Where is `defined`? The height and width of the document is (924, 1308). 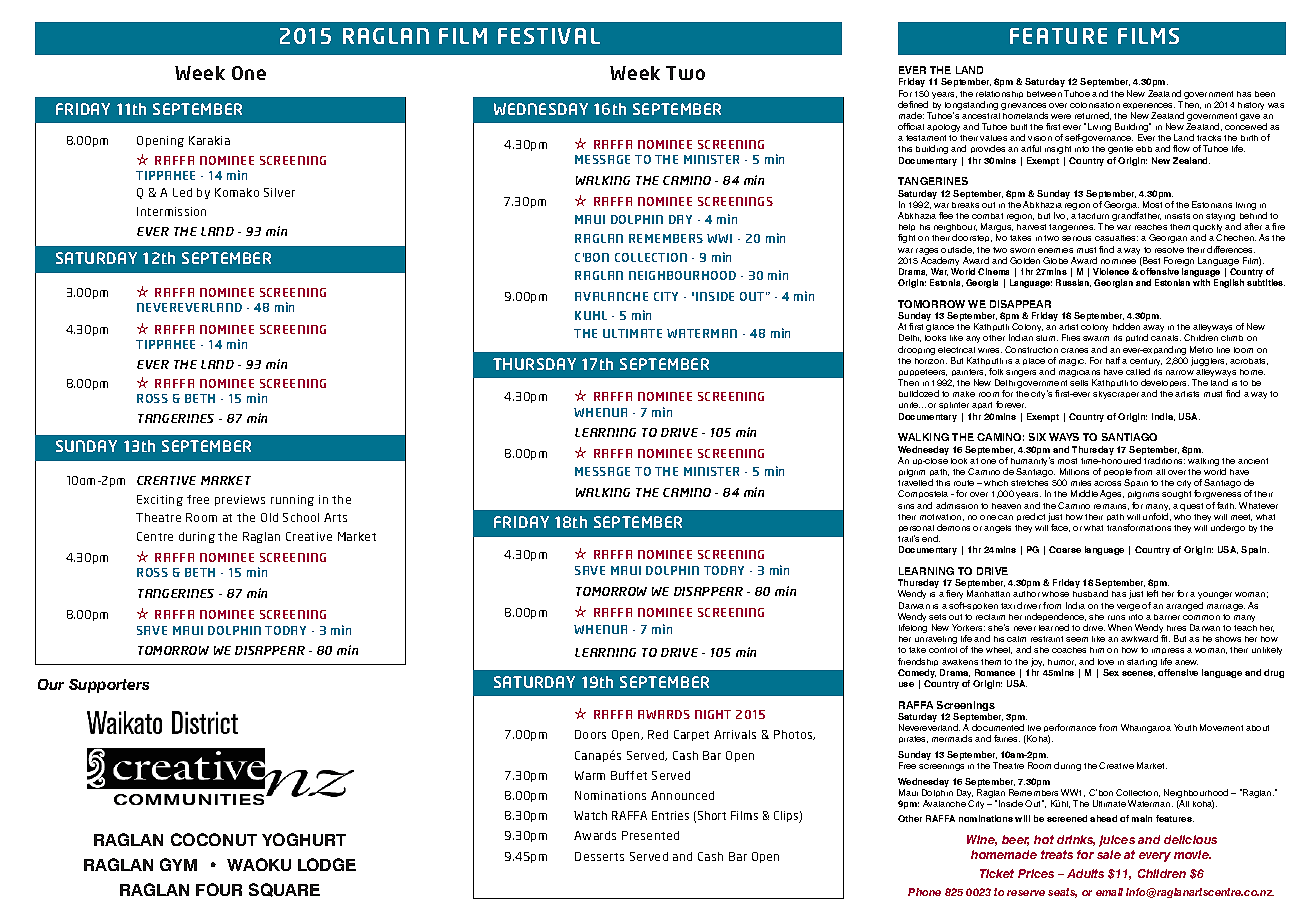
defined is located at coordinates (913, 104).
